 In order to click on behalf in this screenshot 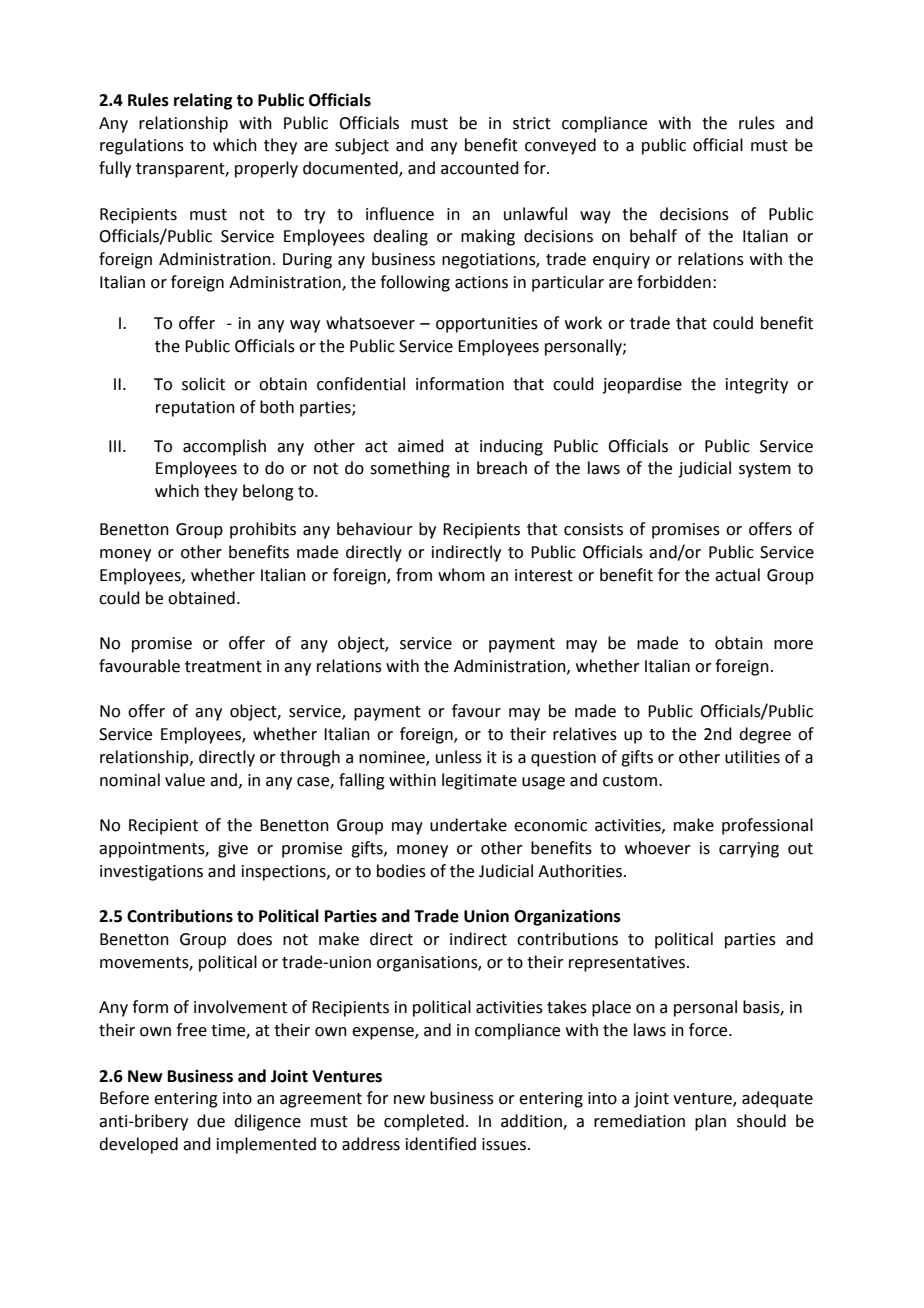, I will do `click(653, 236)`.
